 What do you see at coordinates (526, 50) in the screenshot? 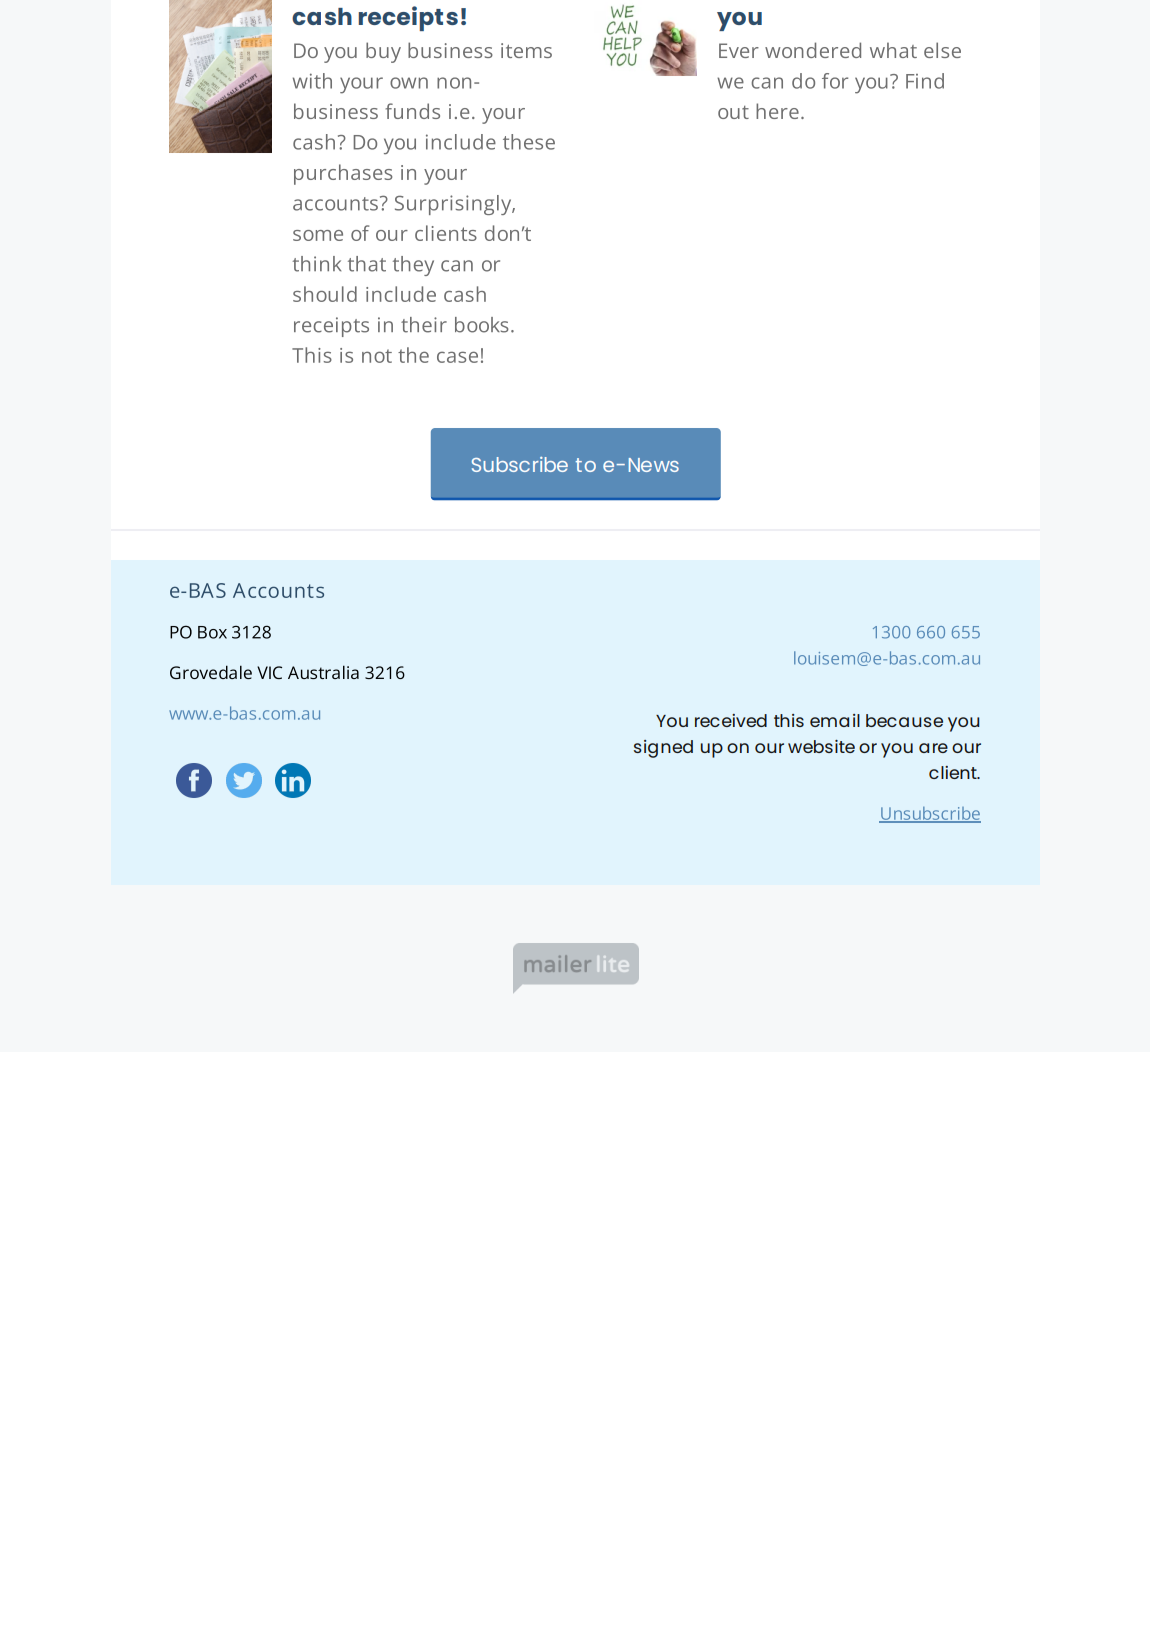
I see `items` at bounding box center [526, 50].
